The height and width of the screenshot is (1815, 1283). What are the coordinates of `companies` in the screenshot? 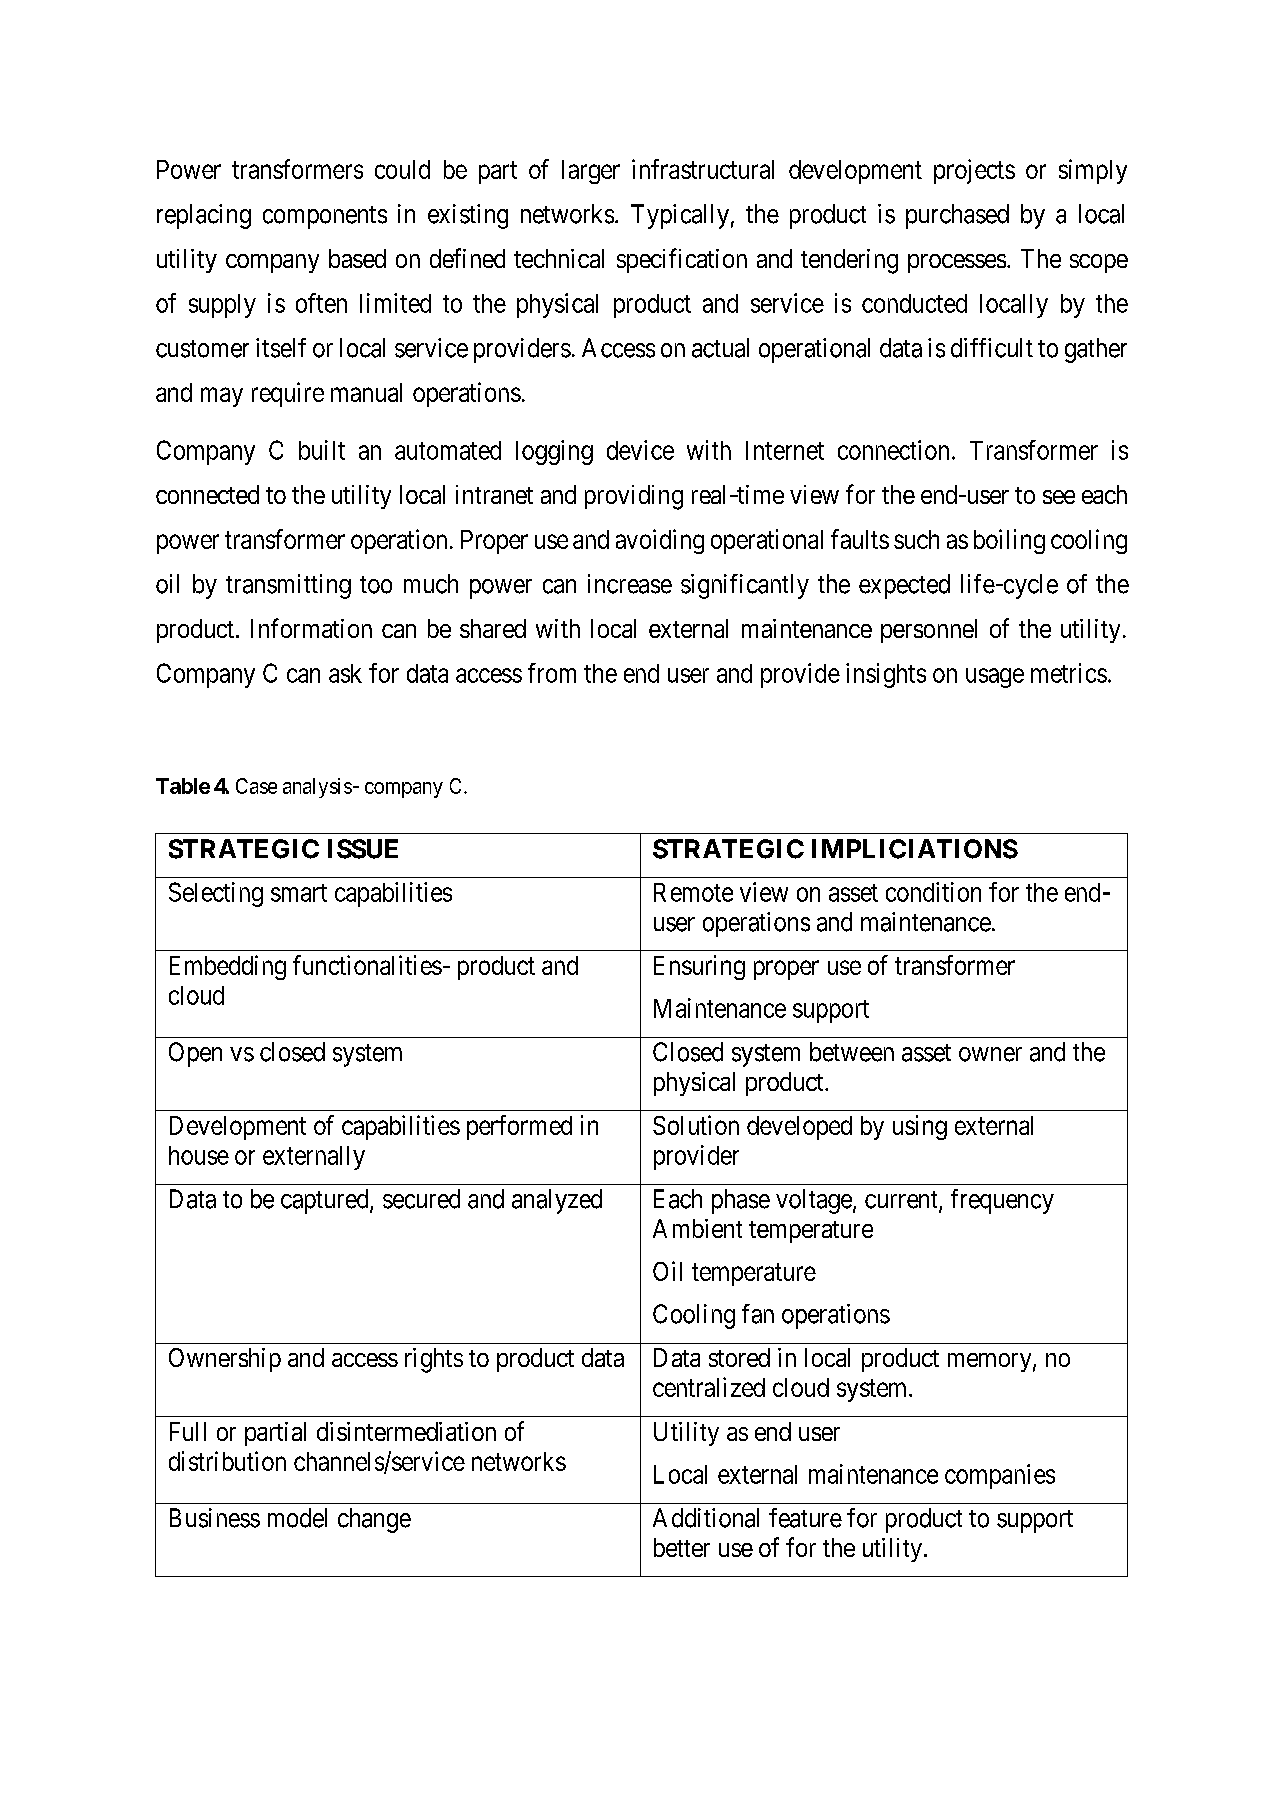 It's located at (1000, 1476).
